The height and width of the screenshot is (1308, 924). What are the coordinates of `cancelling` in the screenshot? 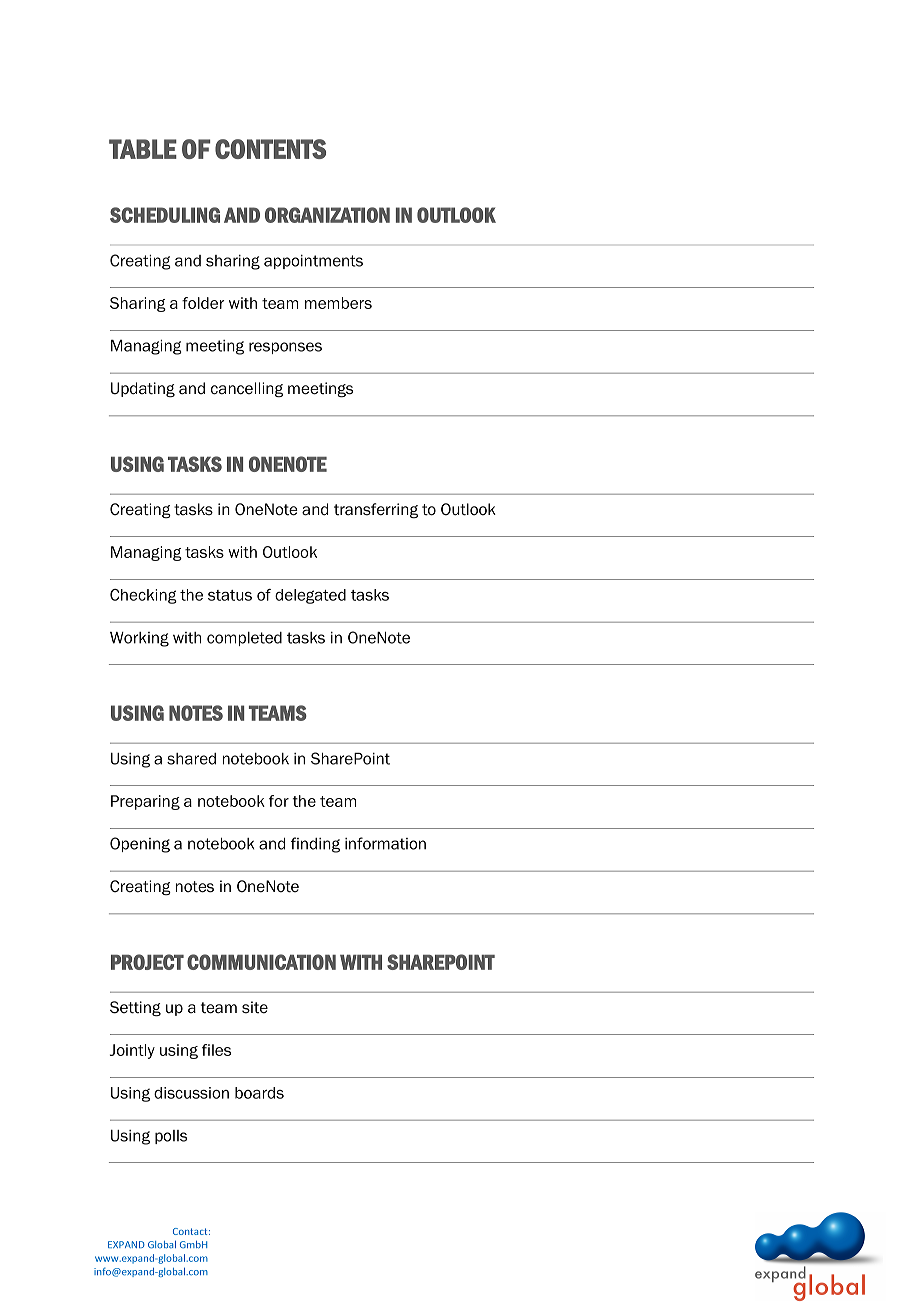 It's located at (247, 389).
